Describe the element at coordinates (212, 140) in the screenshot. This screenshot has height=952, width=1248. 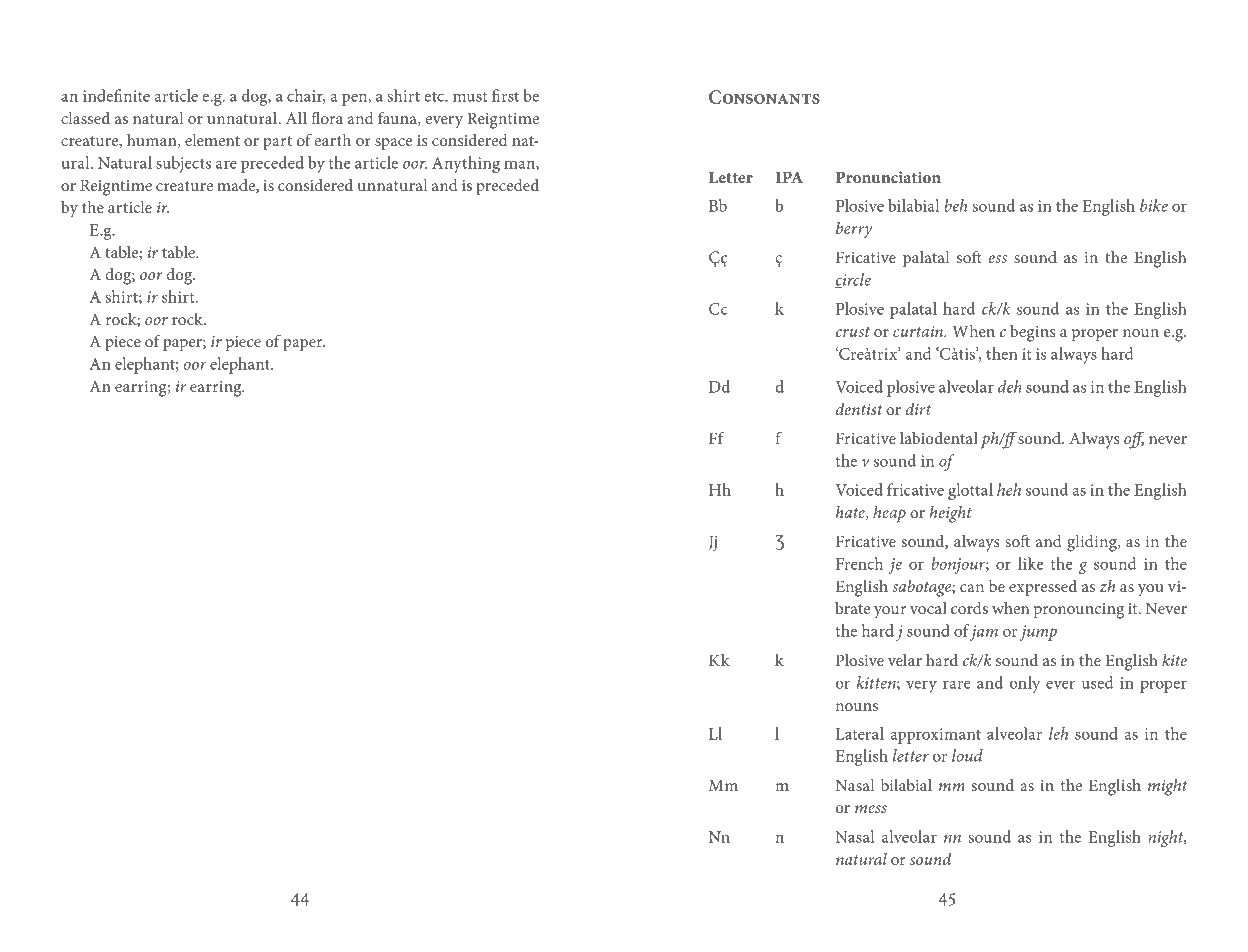
I see `element` at that location.
